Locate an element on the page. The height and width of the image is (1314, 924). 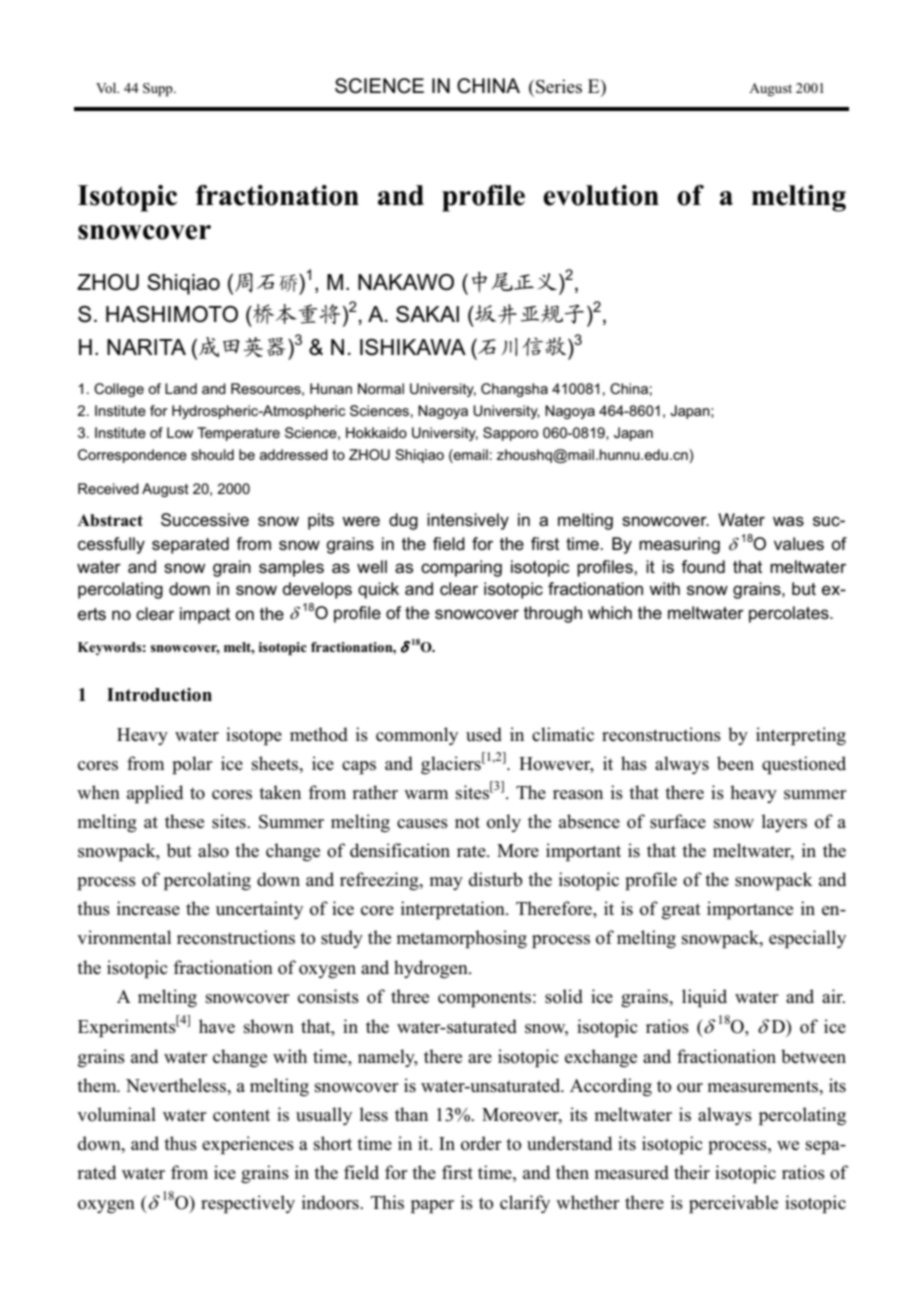
importance is located at coordinates (750, 910).
